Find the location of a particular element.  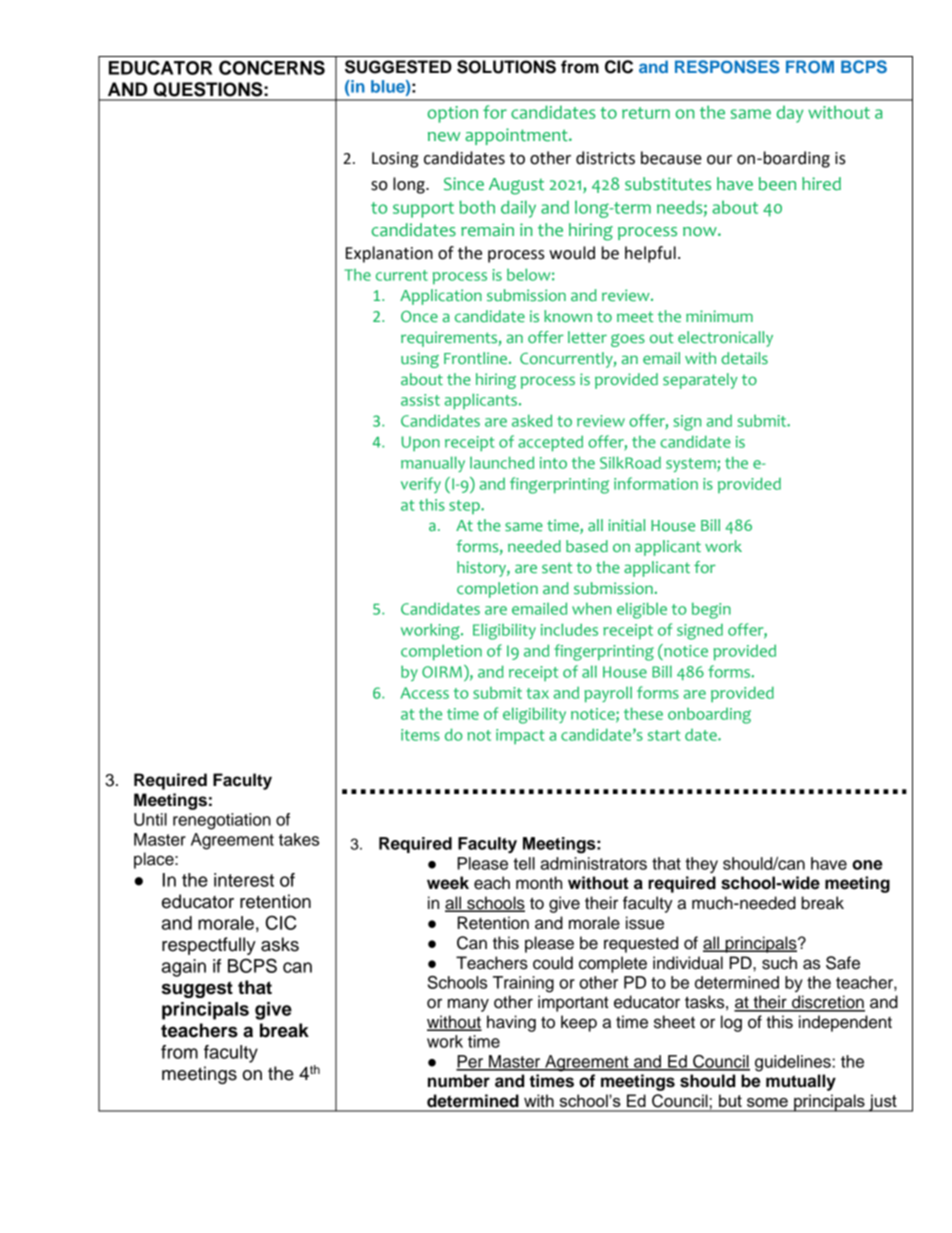

minimum is located at coordinates (719, 316).
